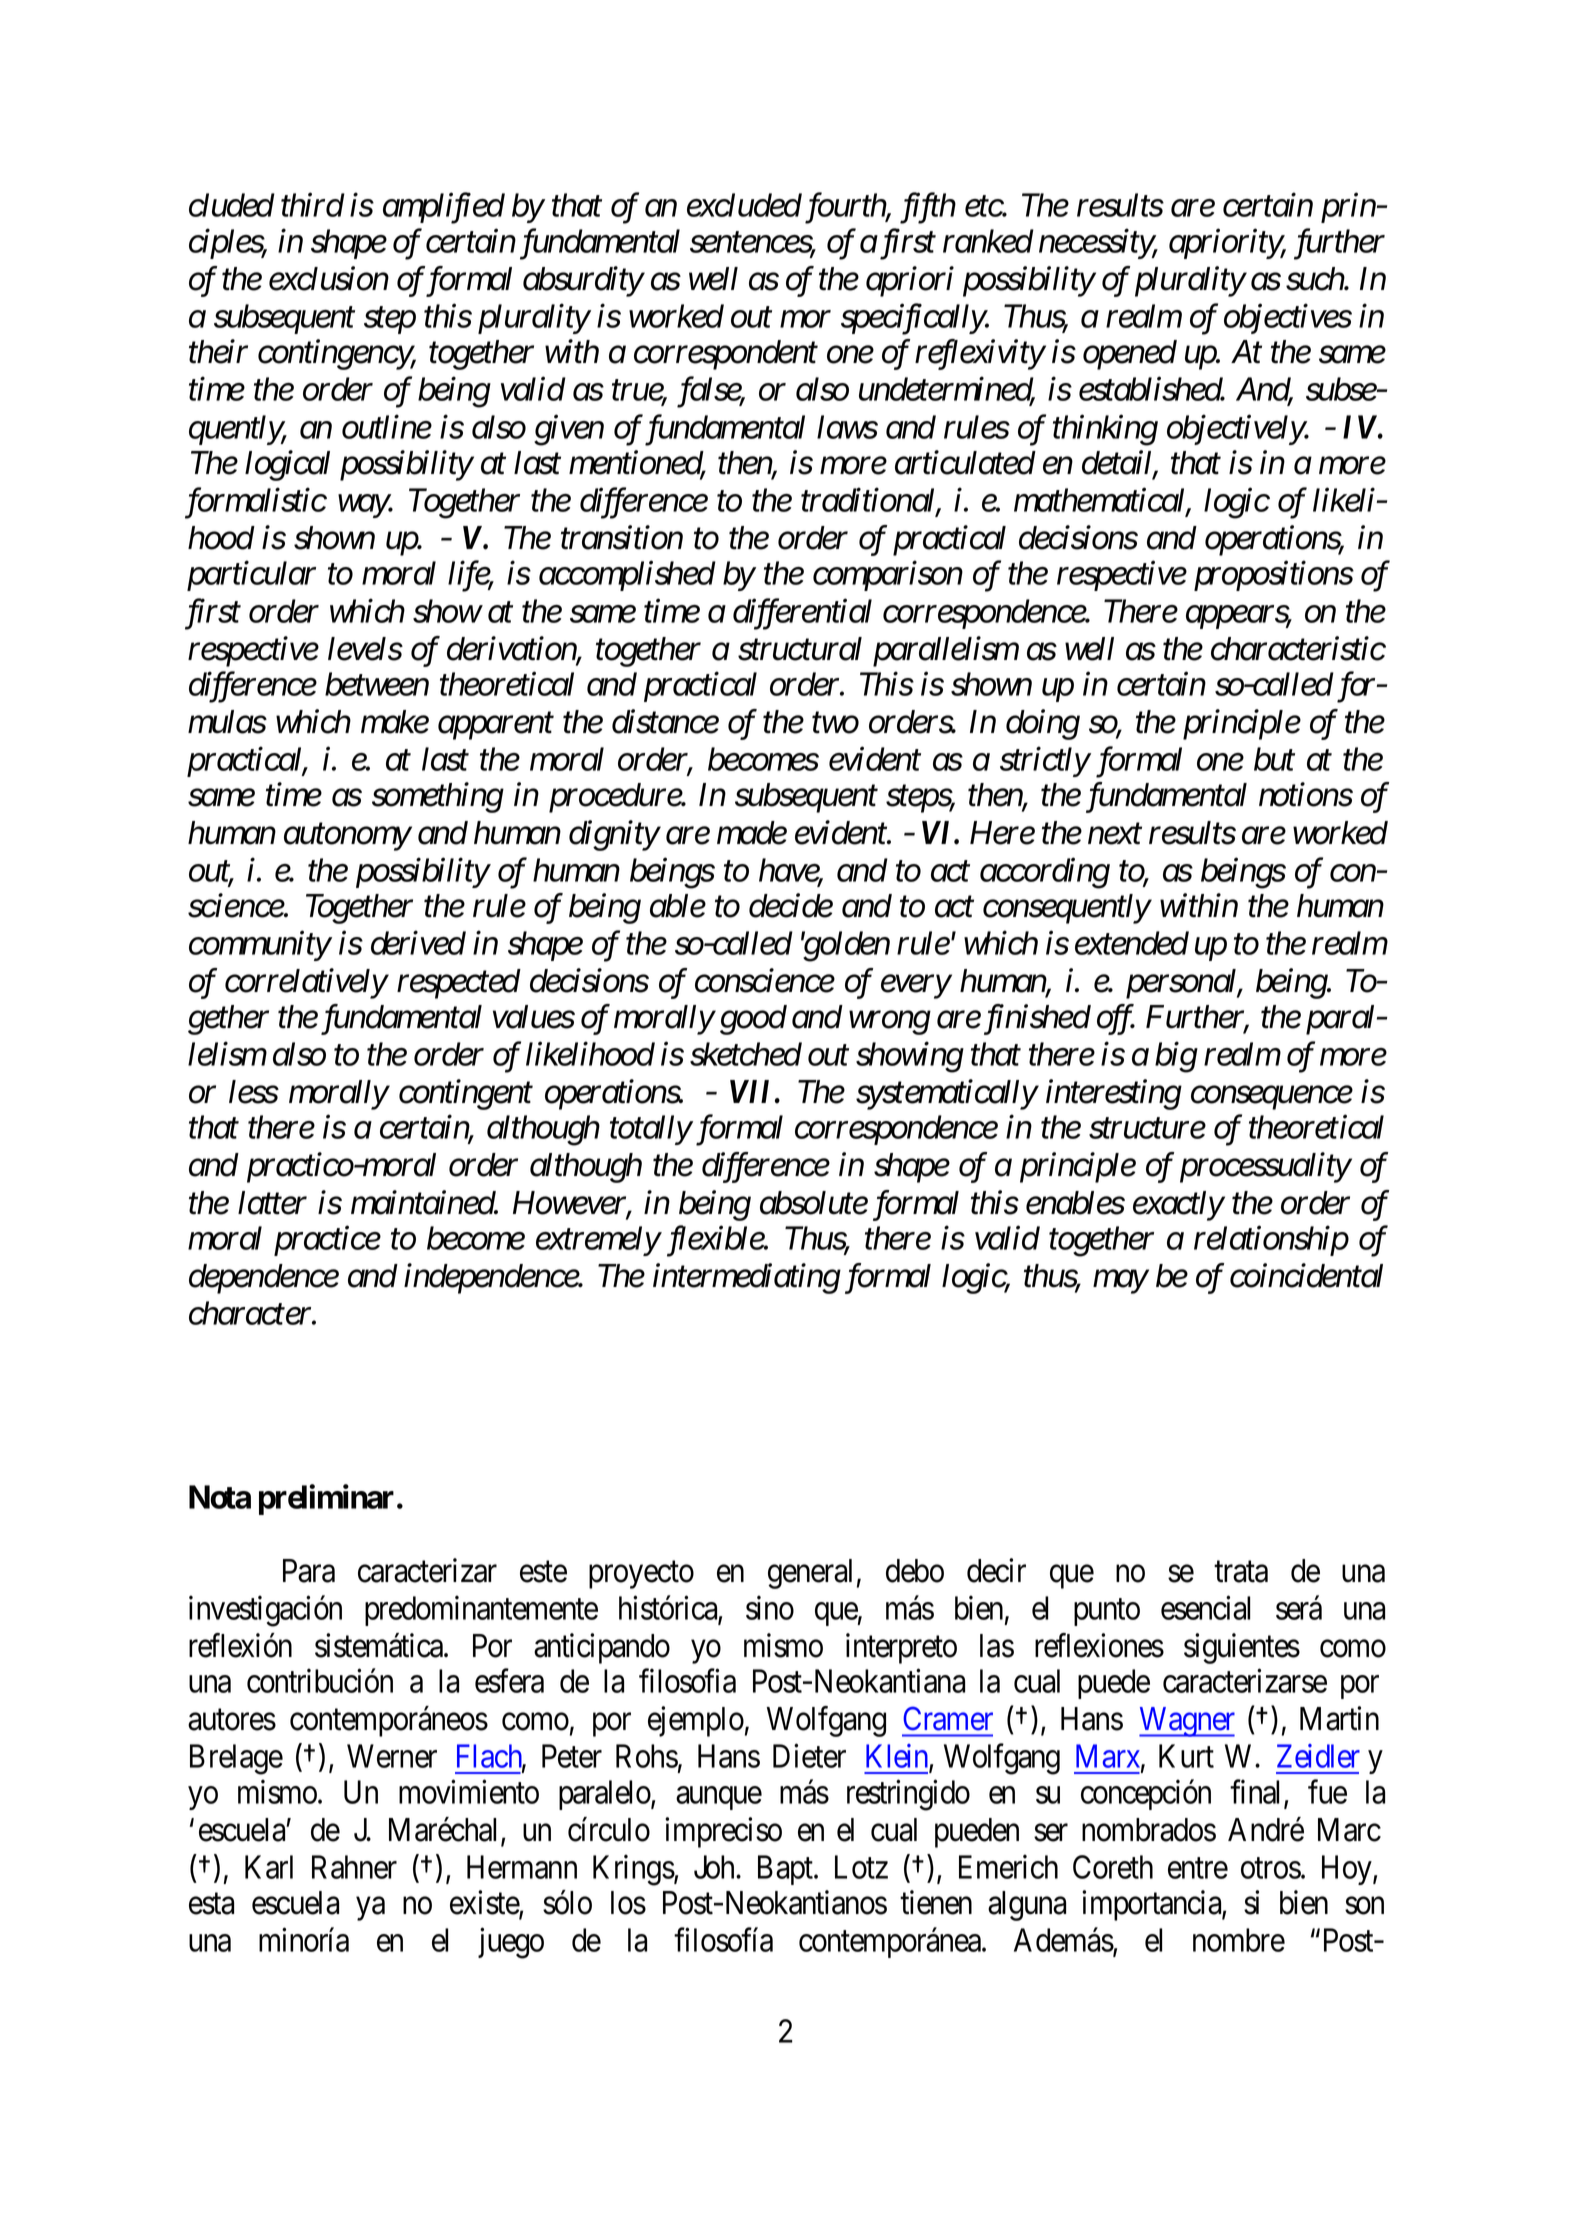 The image size is (1572, 2221). Describe the element at coordinates (466, 1095) in the screenshot. I see `contingent` at that location.
